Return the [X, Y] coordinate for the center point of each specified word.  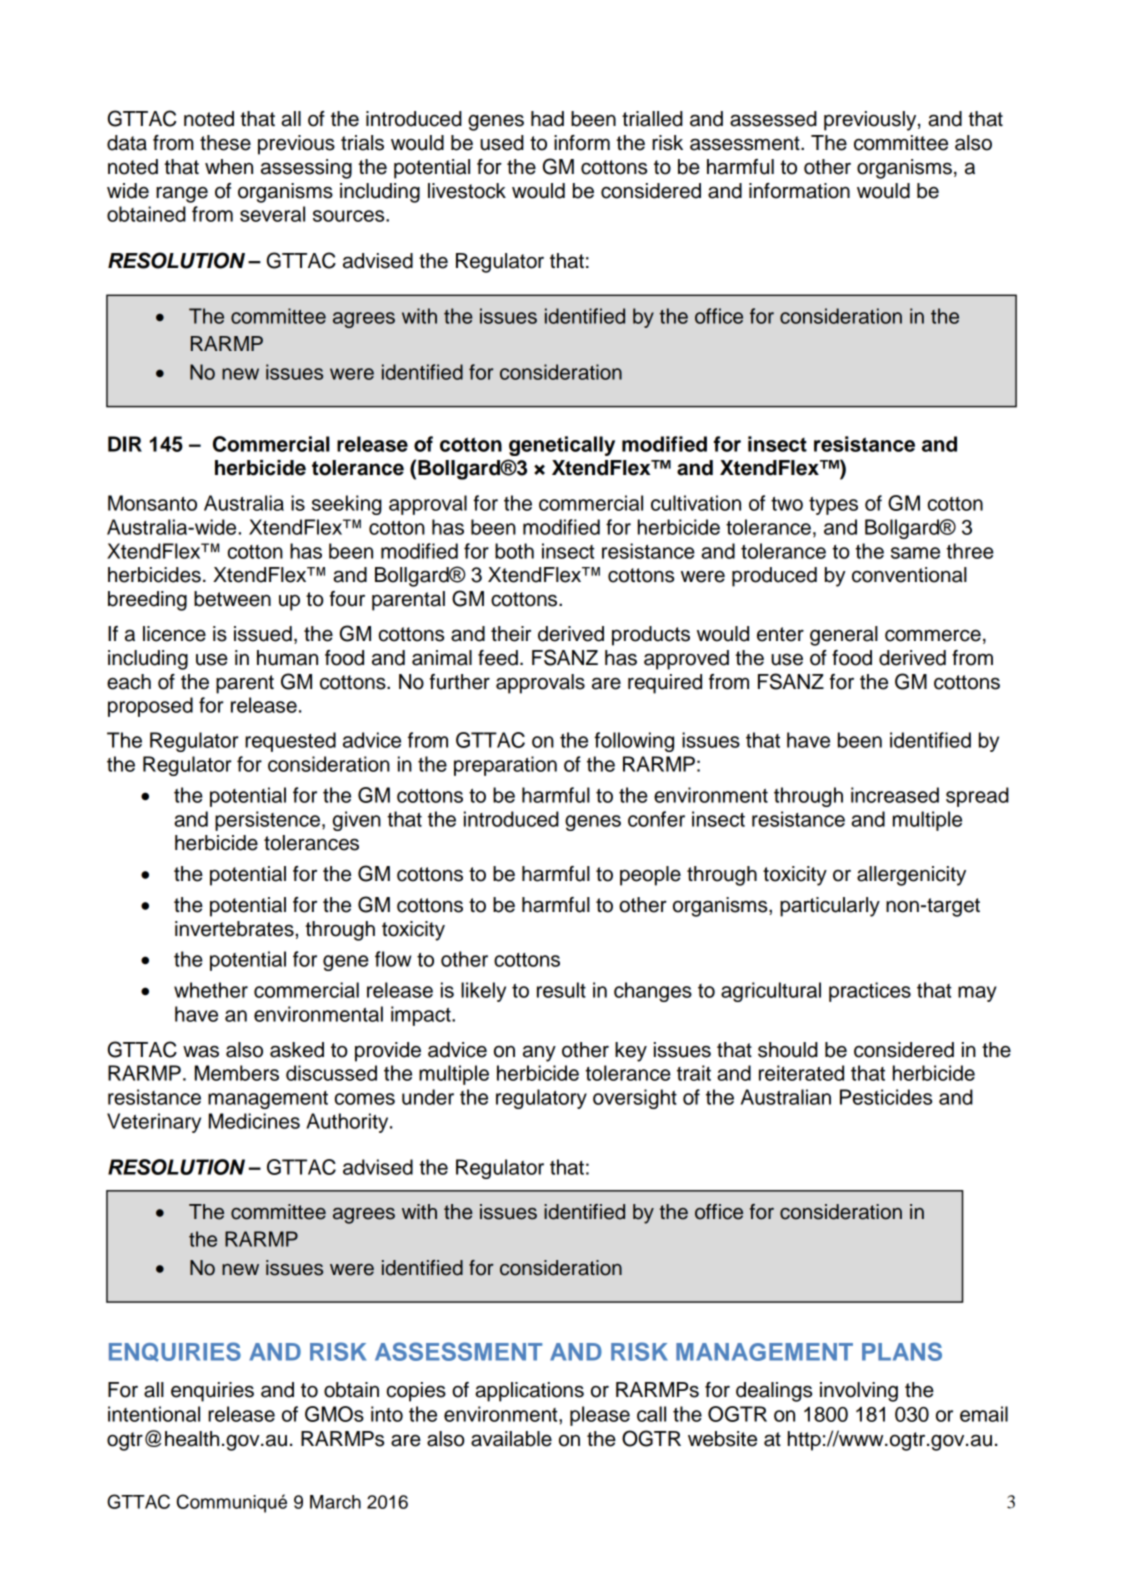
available [511, 1439]
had [547, 119]
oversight [635, 1099]
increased [895, 795]
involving [859, 1392]
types [833, 506]
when [229, 167]
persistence [267, 821]
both [514, 551]
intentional [154, 1414]
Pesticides [886, 1097]
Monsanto [152, 503]
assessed [773, 119]
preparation [505, 766]
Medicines [254, 1121]
